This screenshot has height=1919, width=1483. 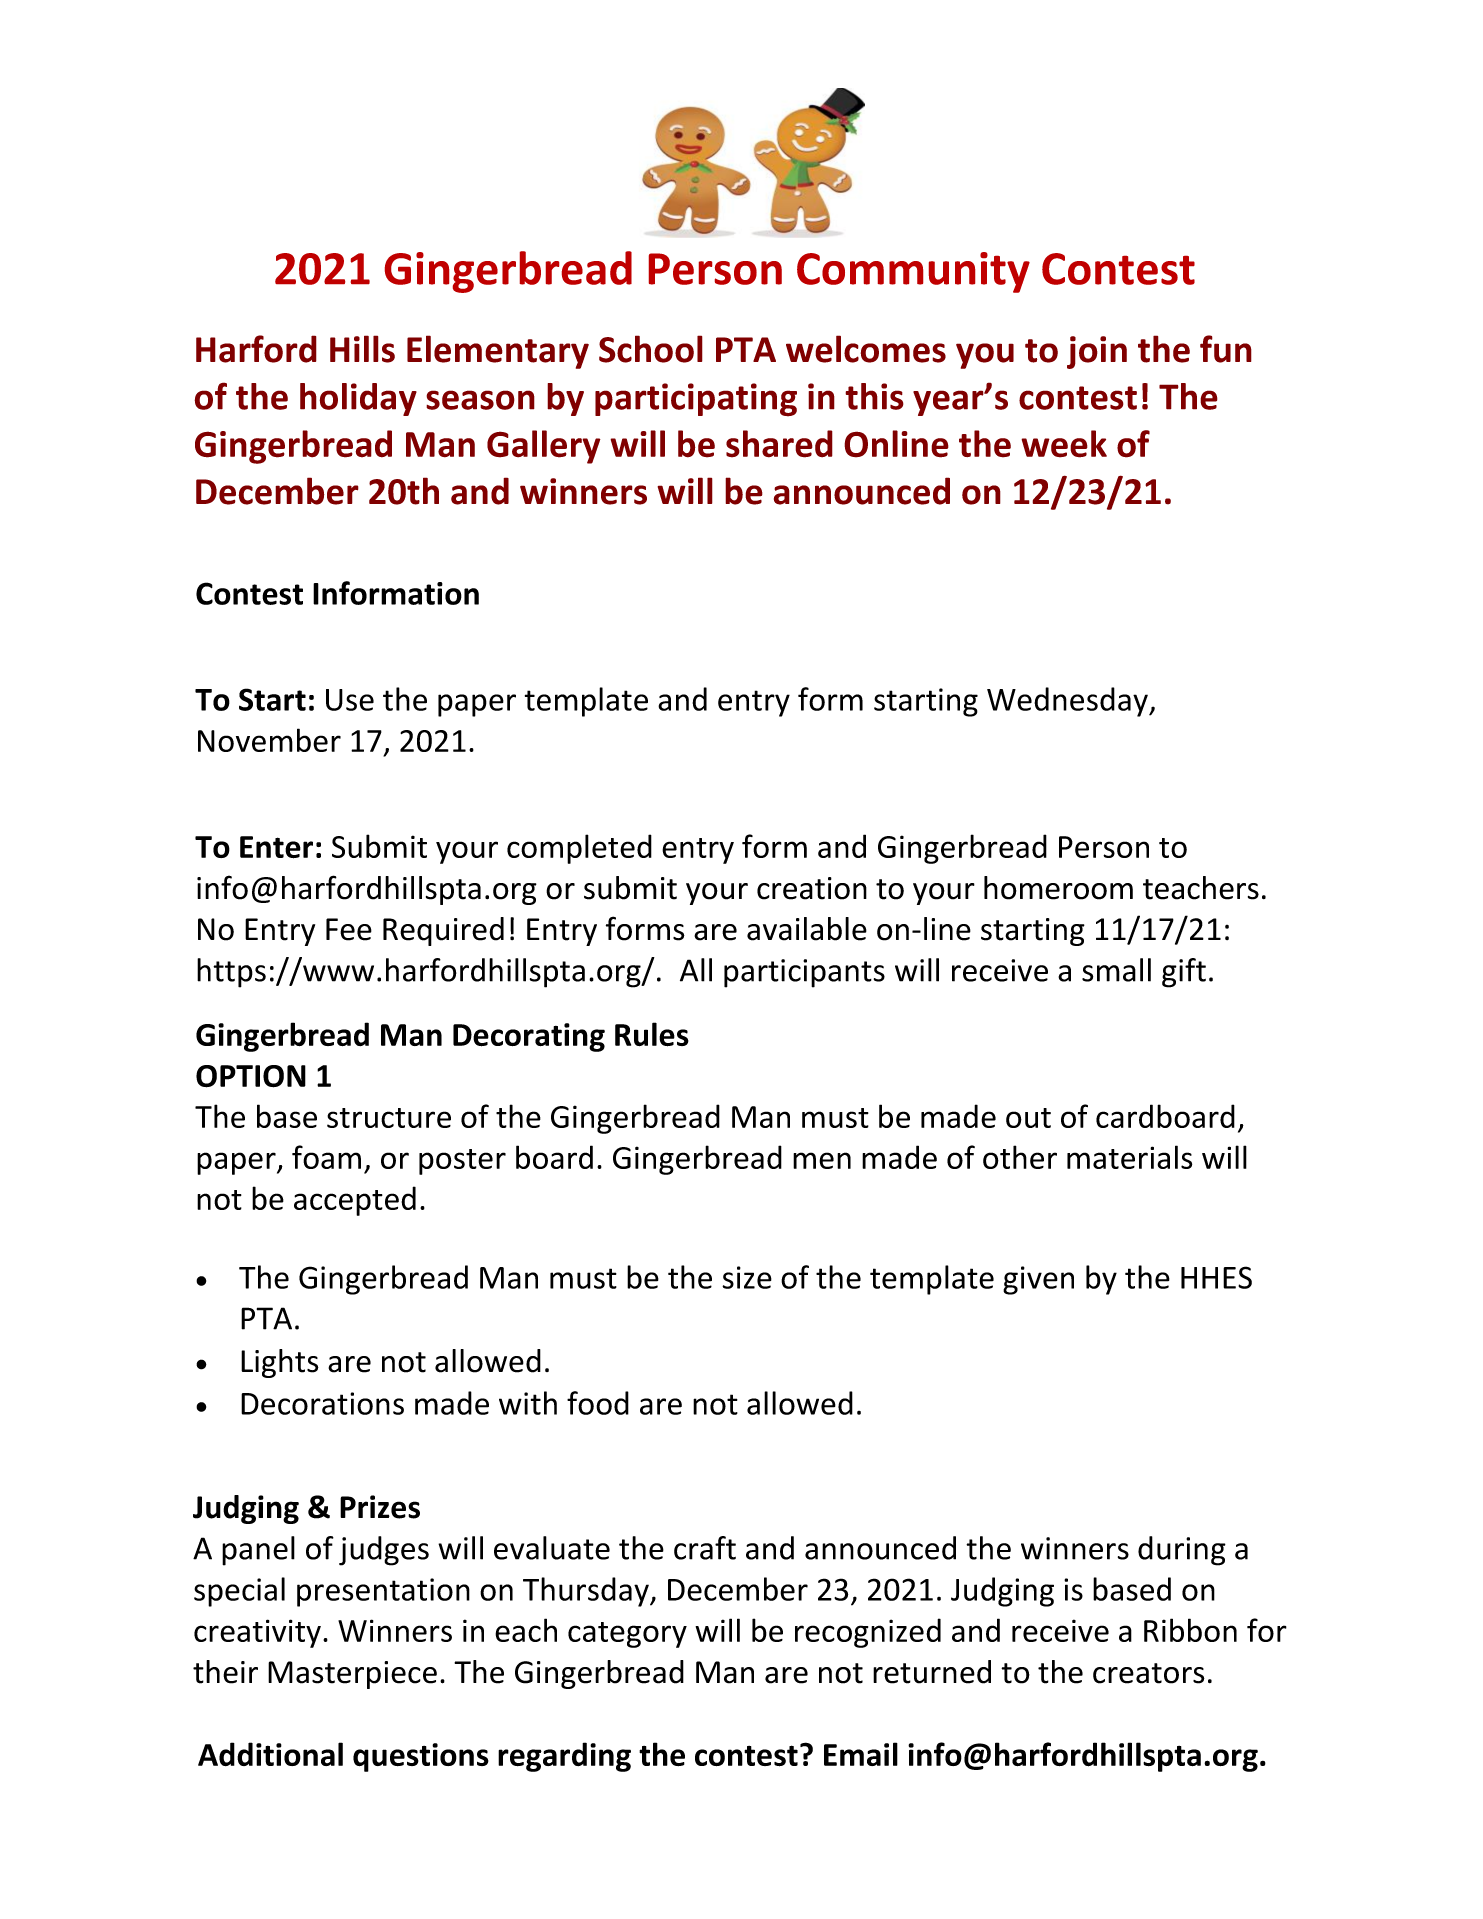 I want to click on Rules, so click(x=652, y=1034).
